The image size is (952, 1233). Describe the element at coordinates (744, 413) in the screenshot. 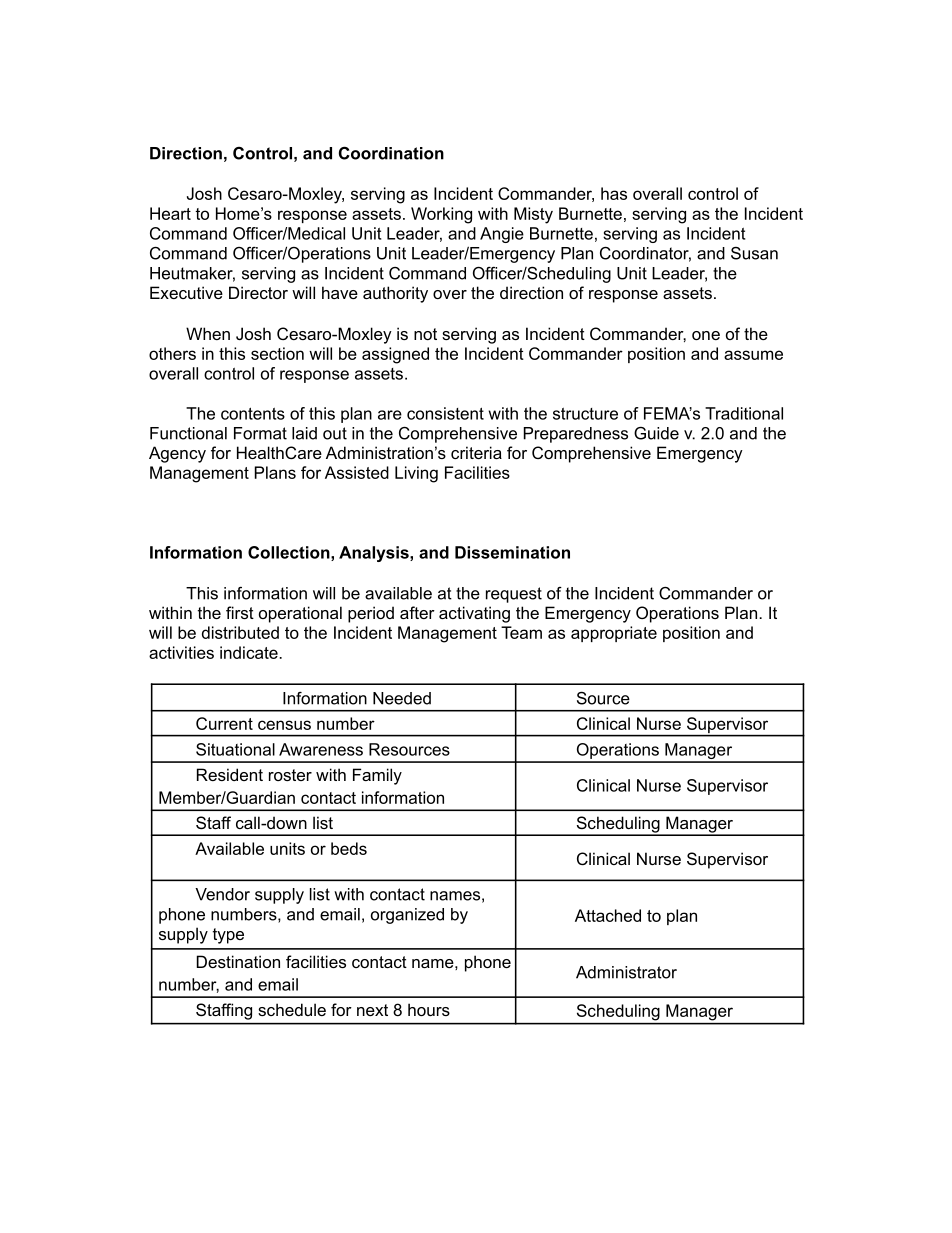

I see `Traditional` at that location.
